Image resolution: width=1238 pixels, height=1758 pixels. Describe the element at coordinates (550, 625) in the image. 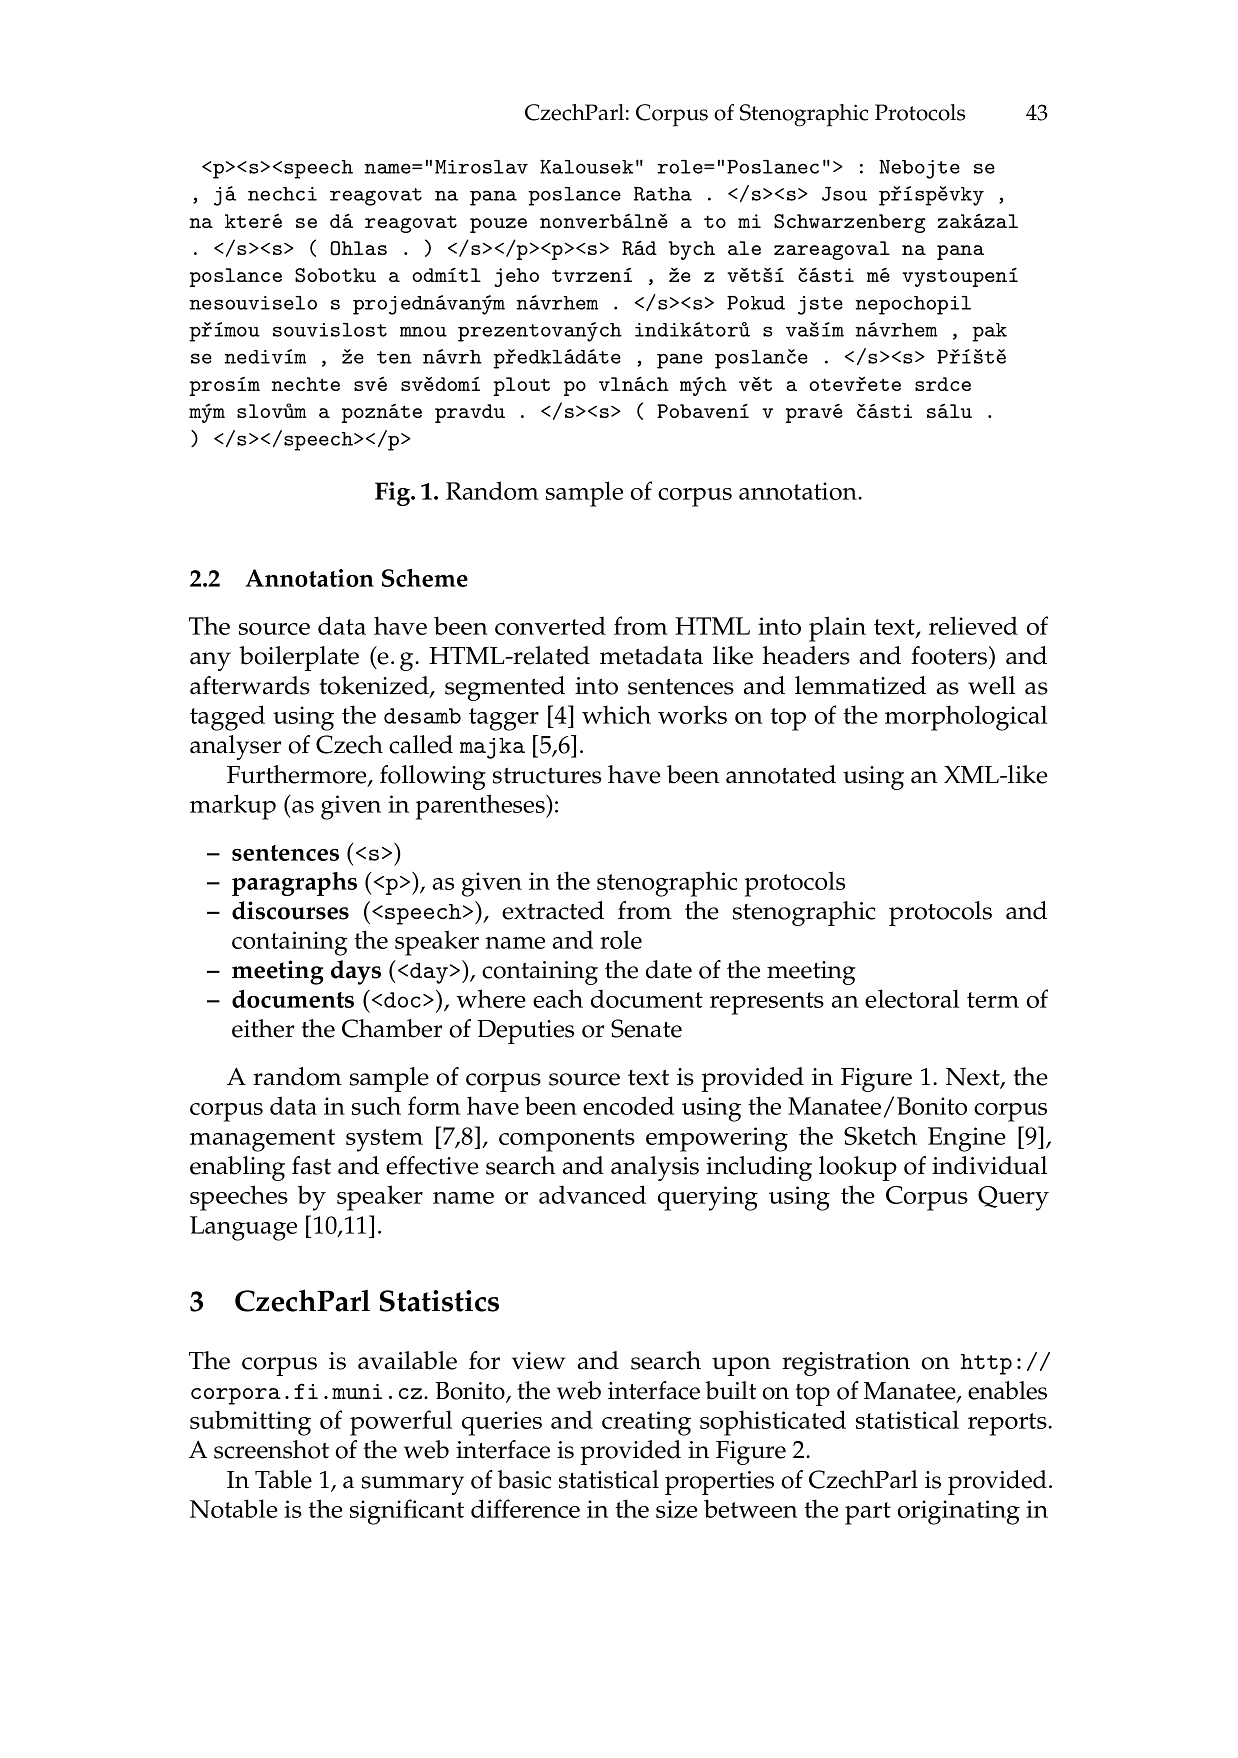

I see `converted` at that location.
